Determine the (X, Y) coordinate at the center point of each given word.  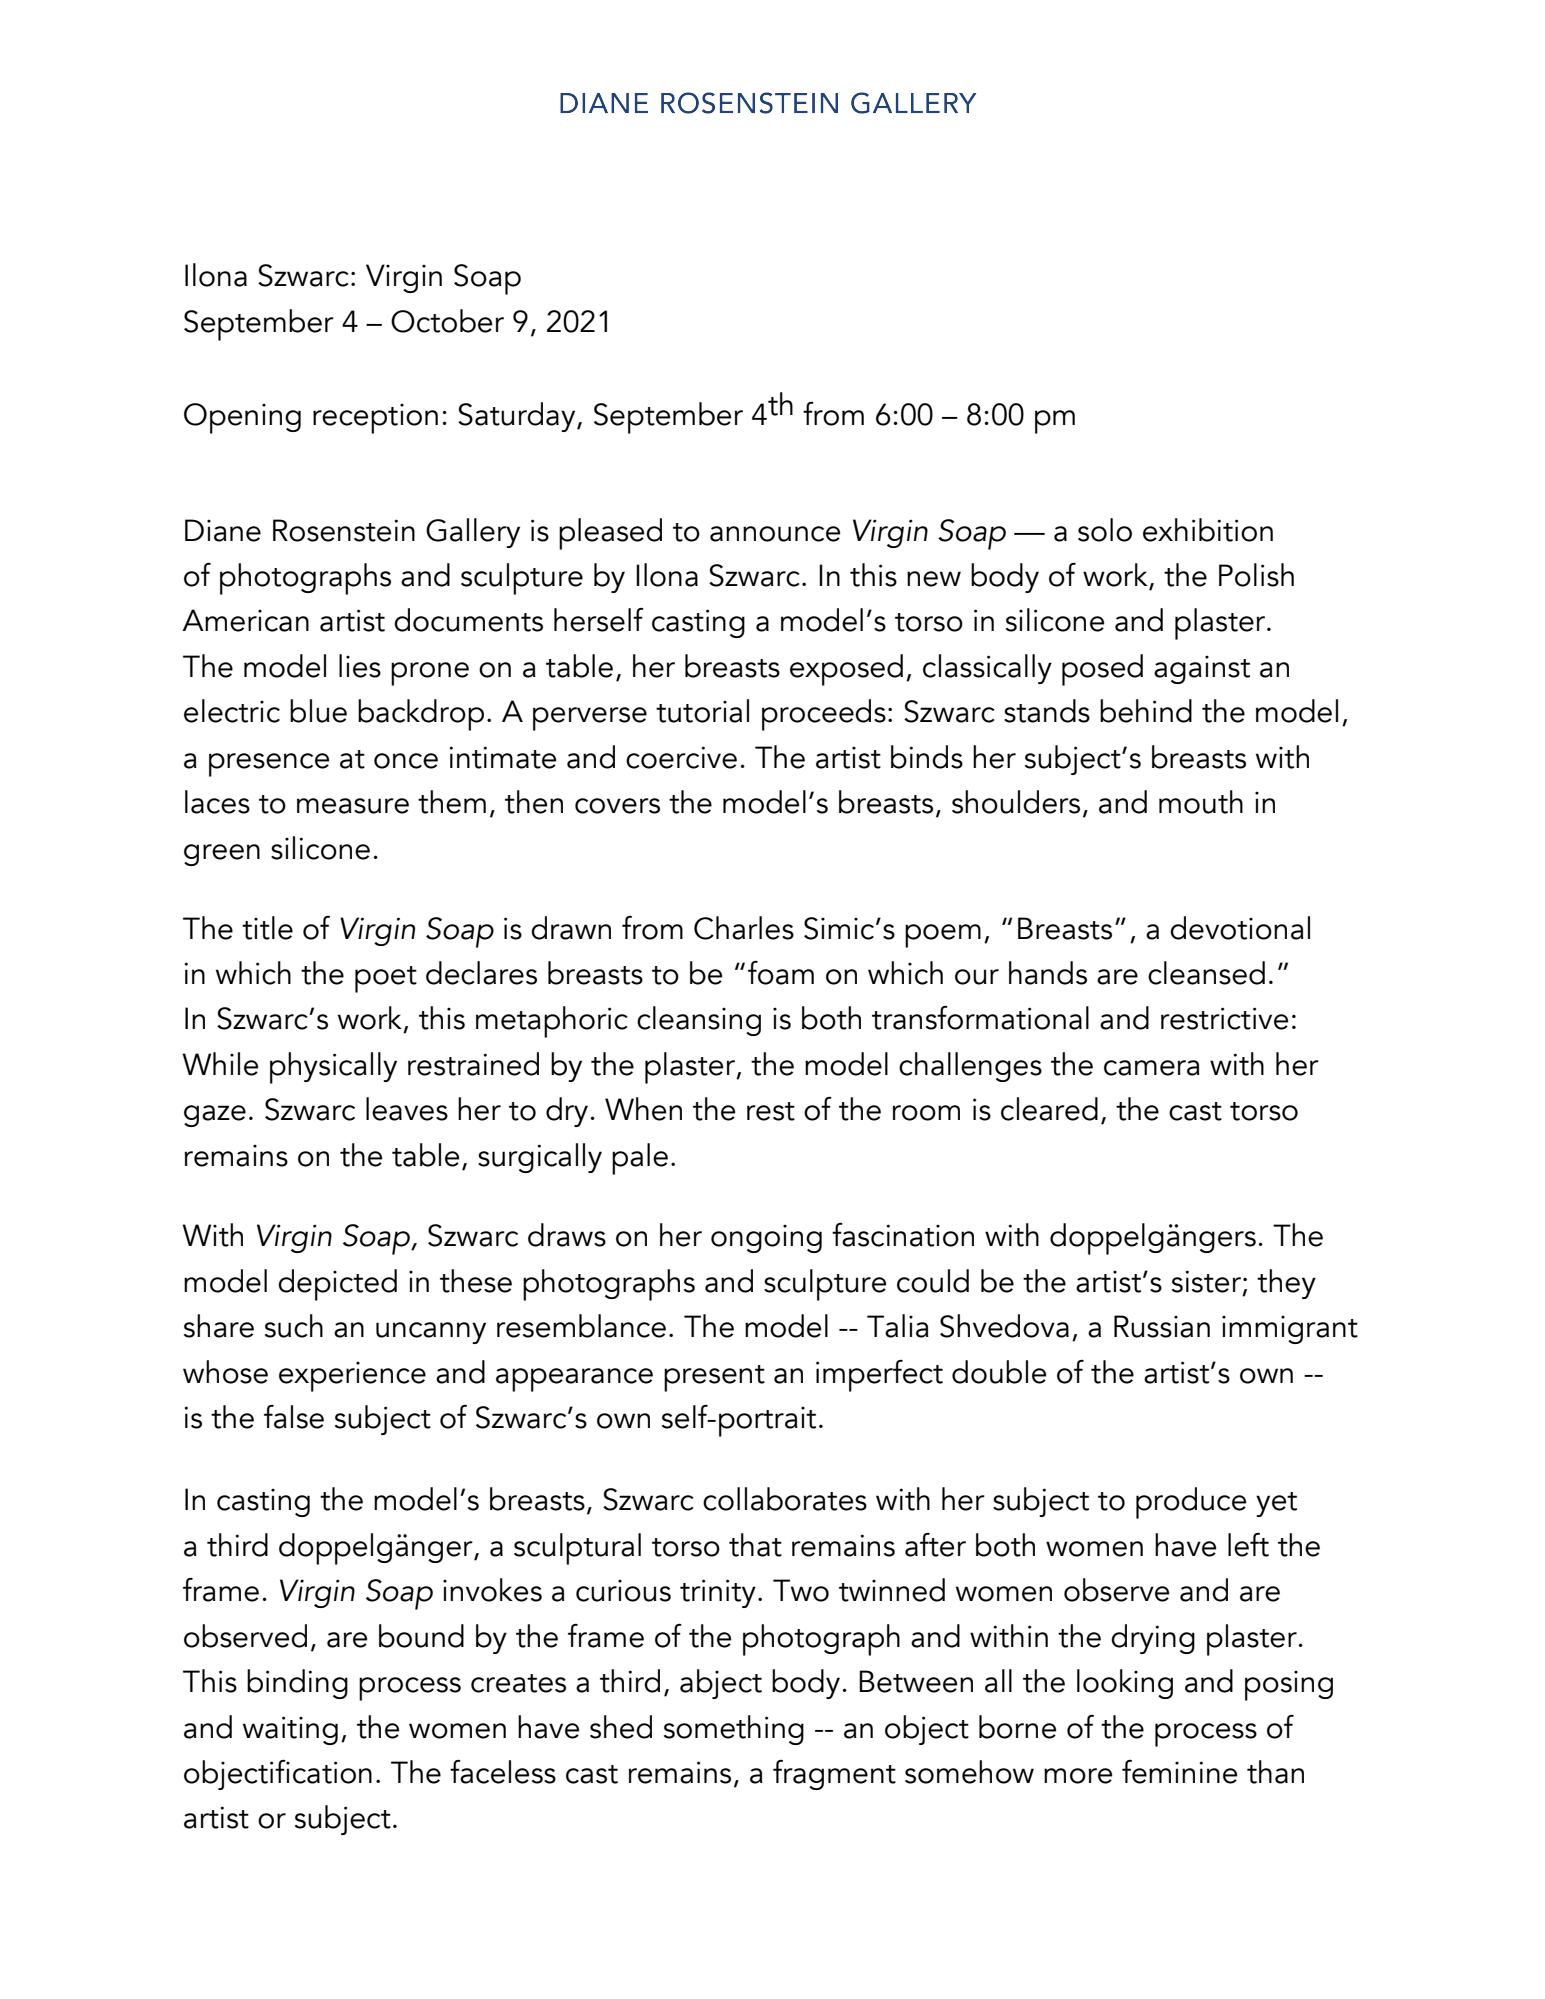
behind (1146, 711)
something (734, 1730)
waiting (290, 1730)
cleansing (699, 1021)
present (714, 1378)
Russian (1162, 1326)
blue (318, 711)
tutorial (702, 711)
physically (333, 1068)
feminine (1179, 1772)
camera (1152, 1068)
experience (352, 1377)
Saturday (518, 417)
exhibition (1208, 530)
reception (375, 419)
